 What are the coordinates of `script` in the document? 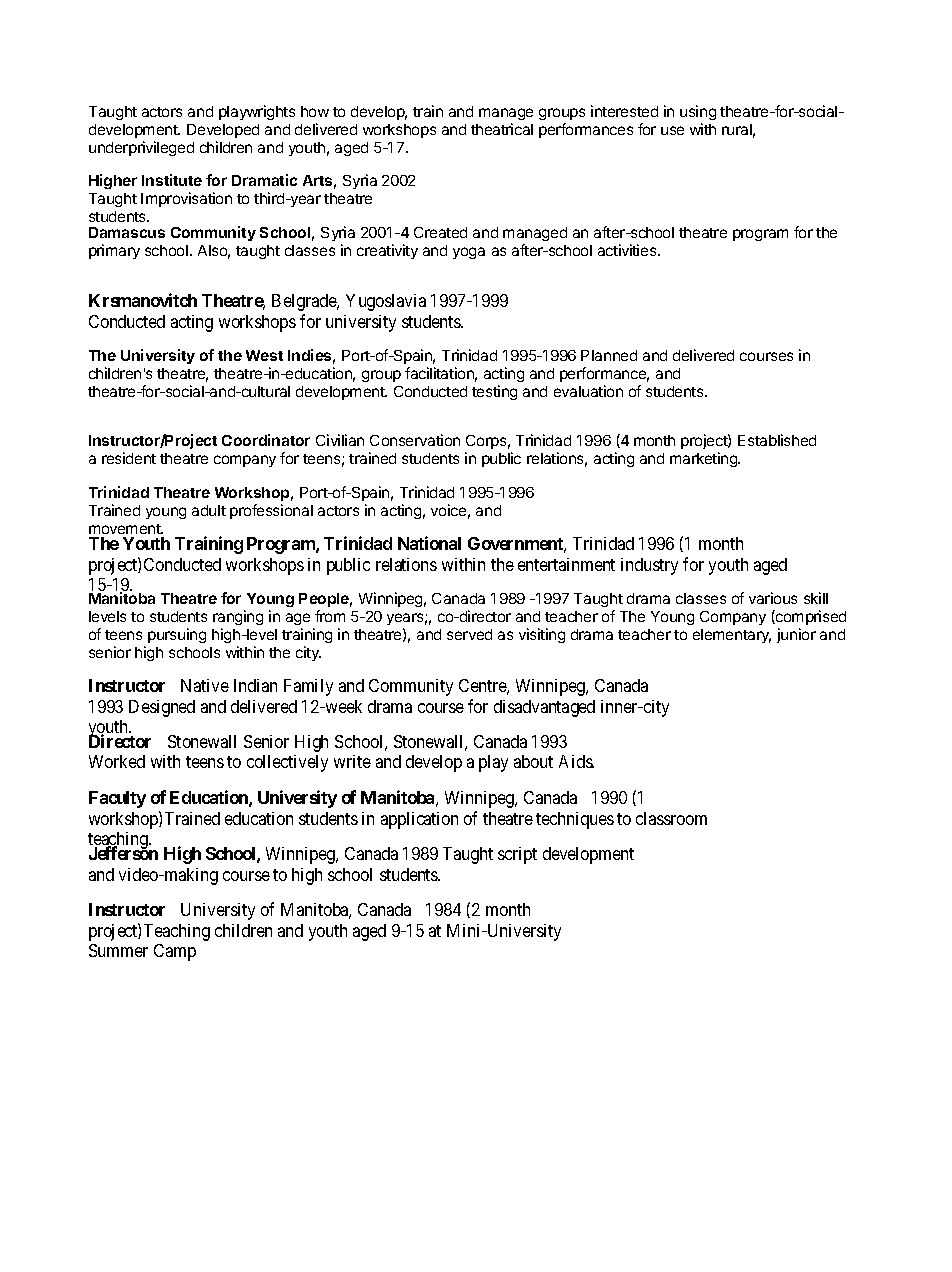 It's located at (517, 855).
